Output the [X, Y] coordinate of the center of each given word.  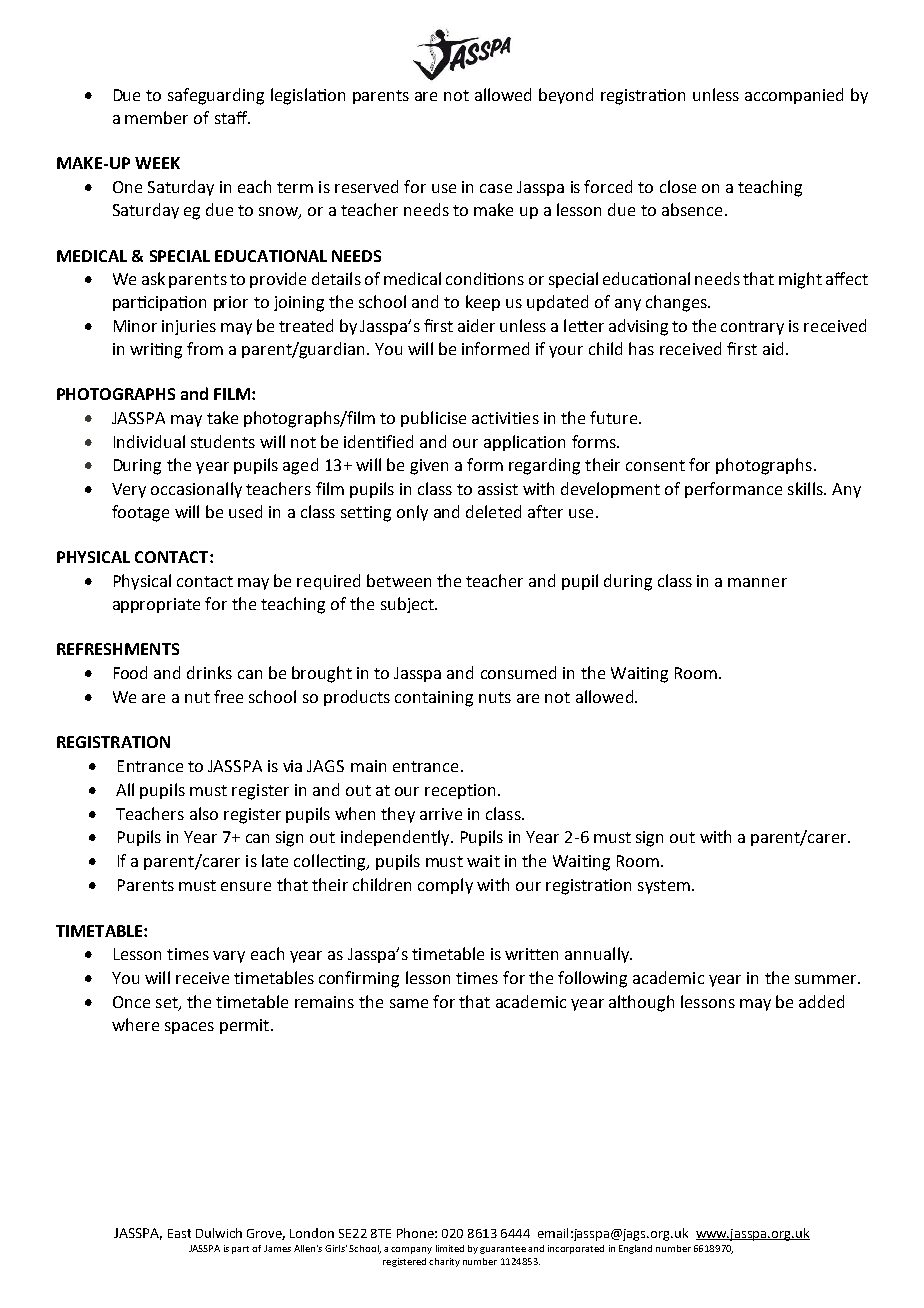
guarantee [503, 1250]
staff [232, 117]
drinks [209, 672]
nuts [495, 697]
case [496, 188]
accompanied [794, 96]
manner [757, 582]
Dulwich [219, 1233]
